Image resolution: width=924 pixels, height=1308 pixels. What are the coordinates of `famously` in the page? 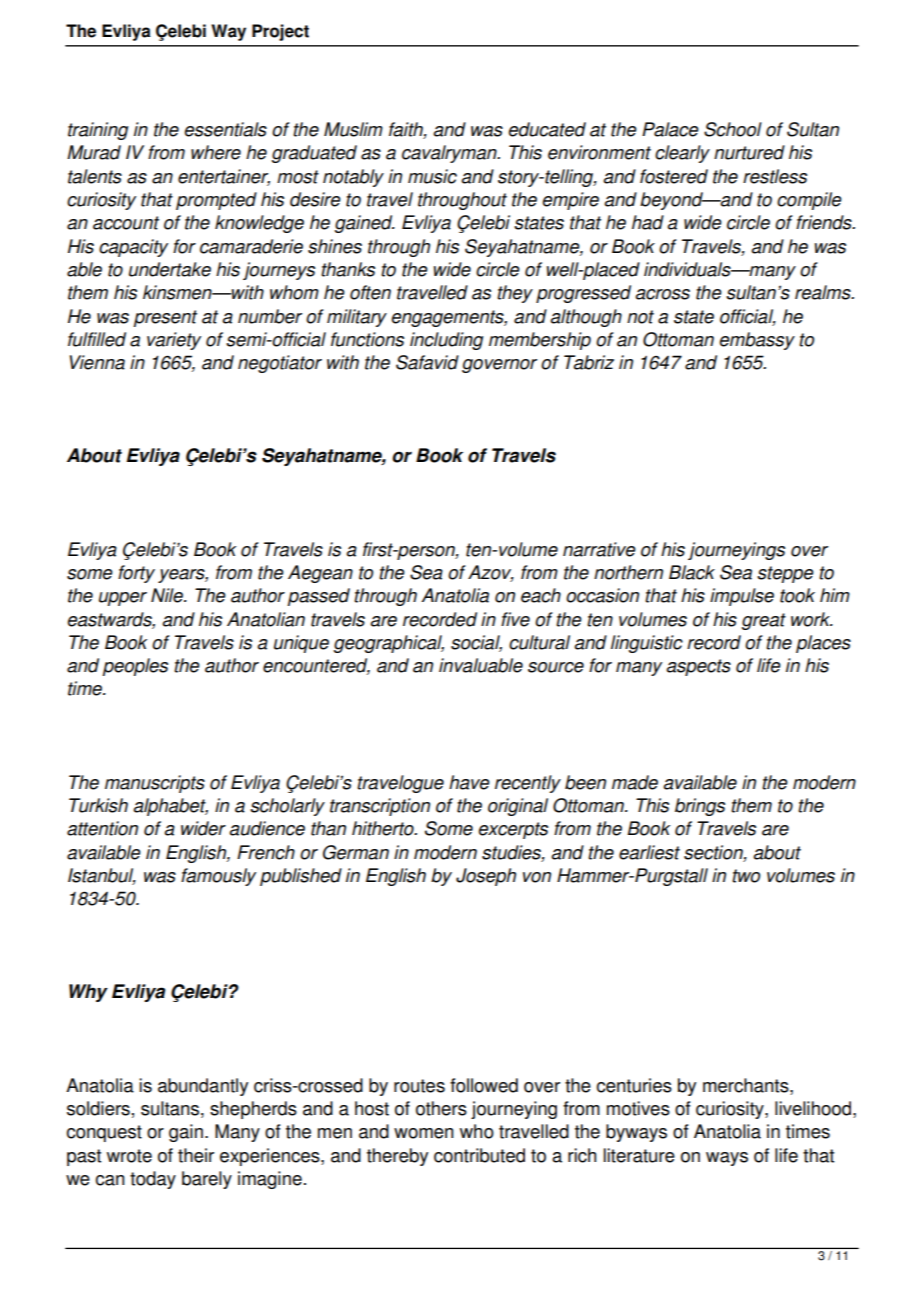 It's located at (218, 877).
